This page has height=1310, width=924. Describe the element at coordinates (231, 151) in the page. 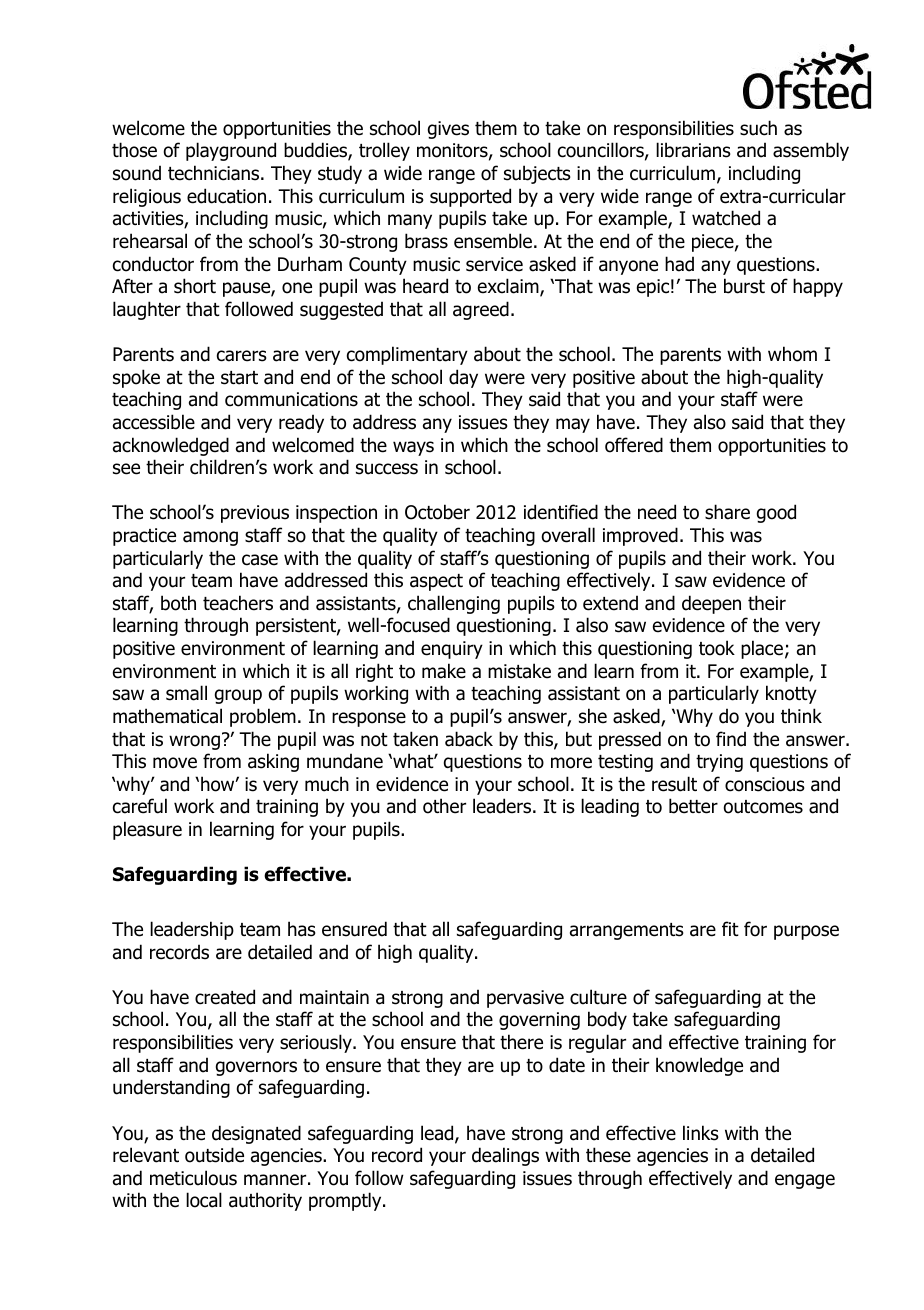

I see `playground` at that location.
